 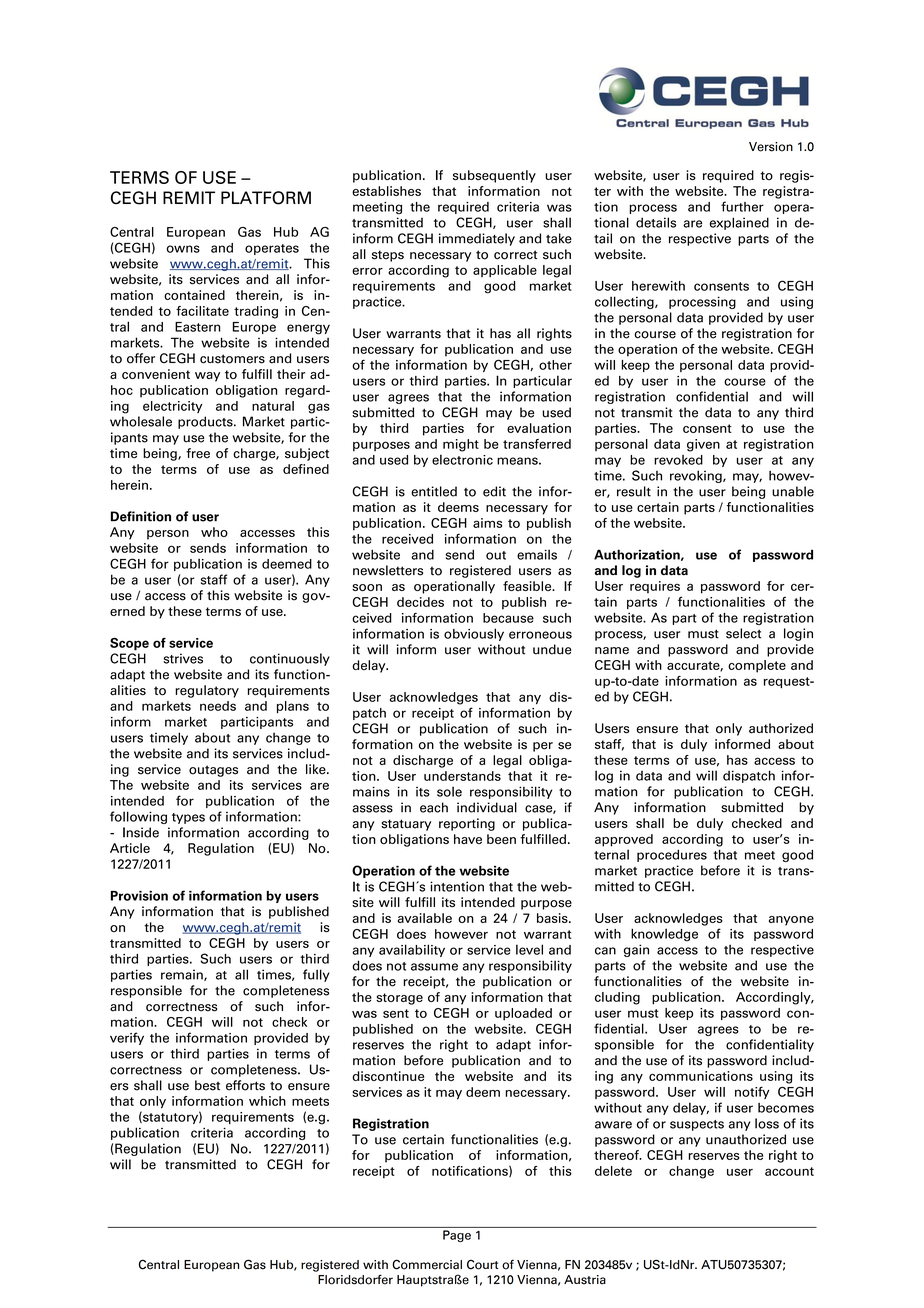 I want to click on PLATFORM, so click(x=266, y=198).
